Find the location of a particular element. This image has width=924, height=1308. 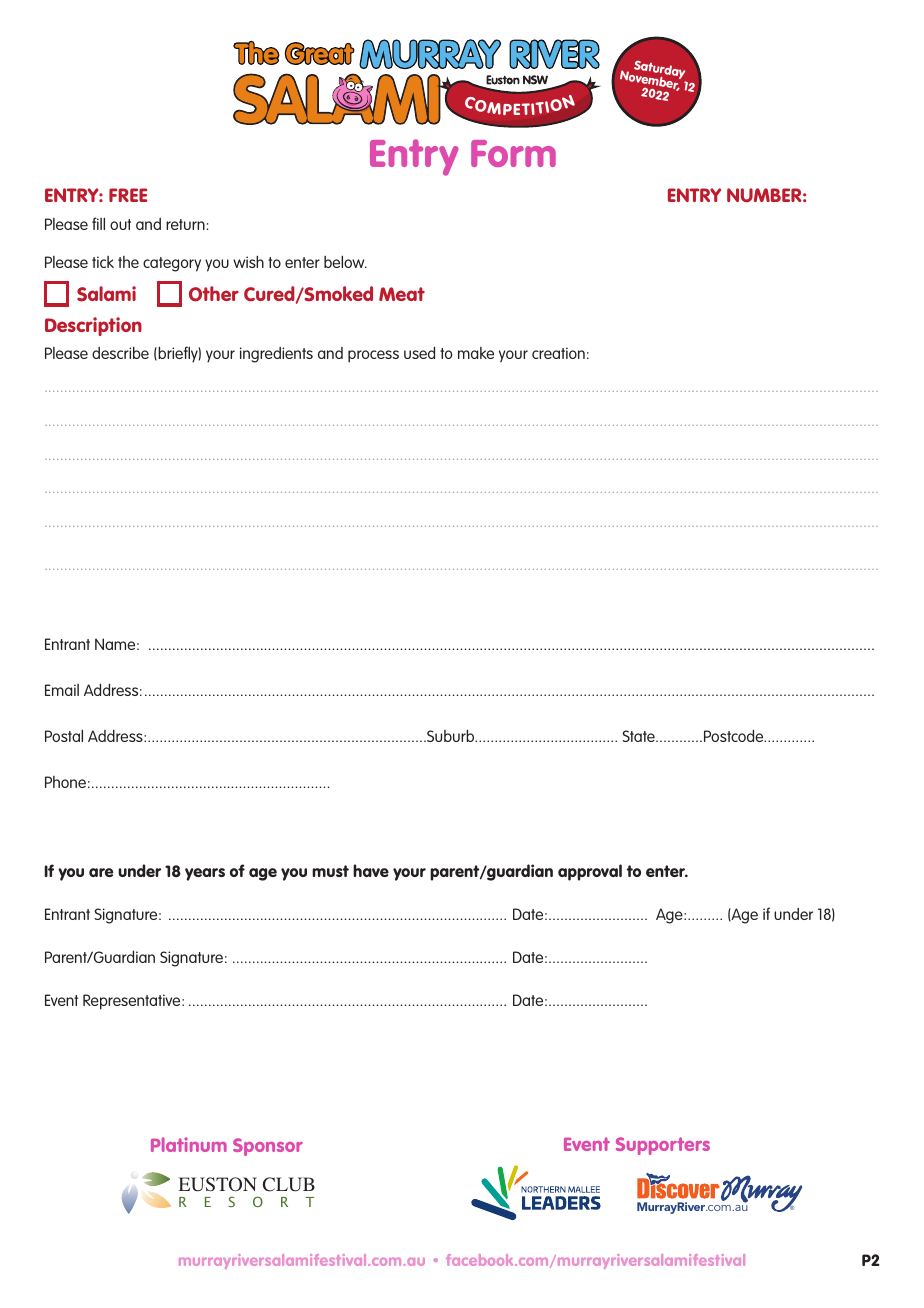

must is located at coordinates (330, 871).
